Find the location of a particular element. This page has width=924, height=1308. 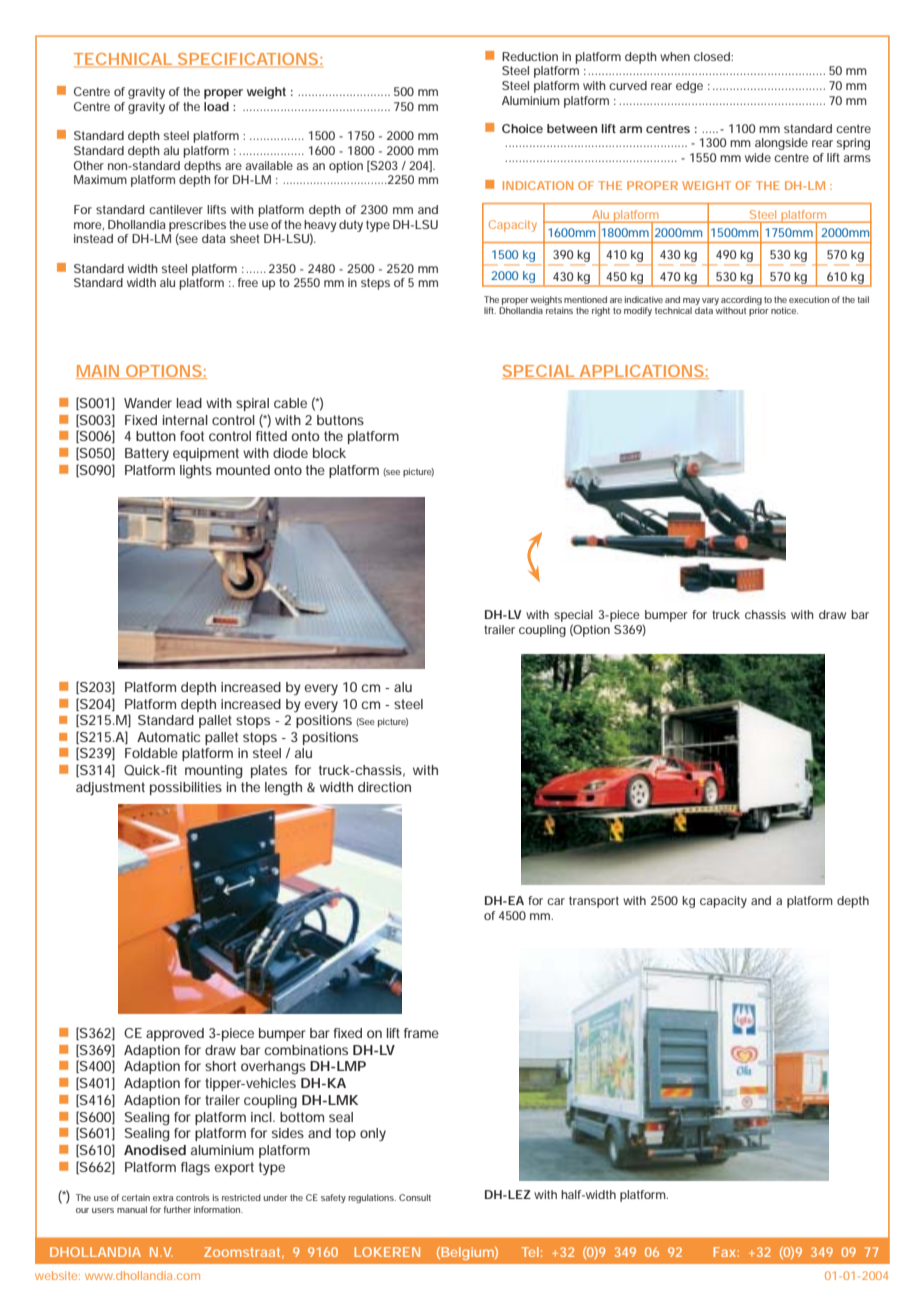

alongside is located at coordinates (781, 144).
